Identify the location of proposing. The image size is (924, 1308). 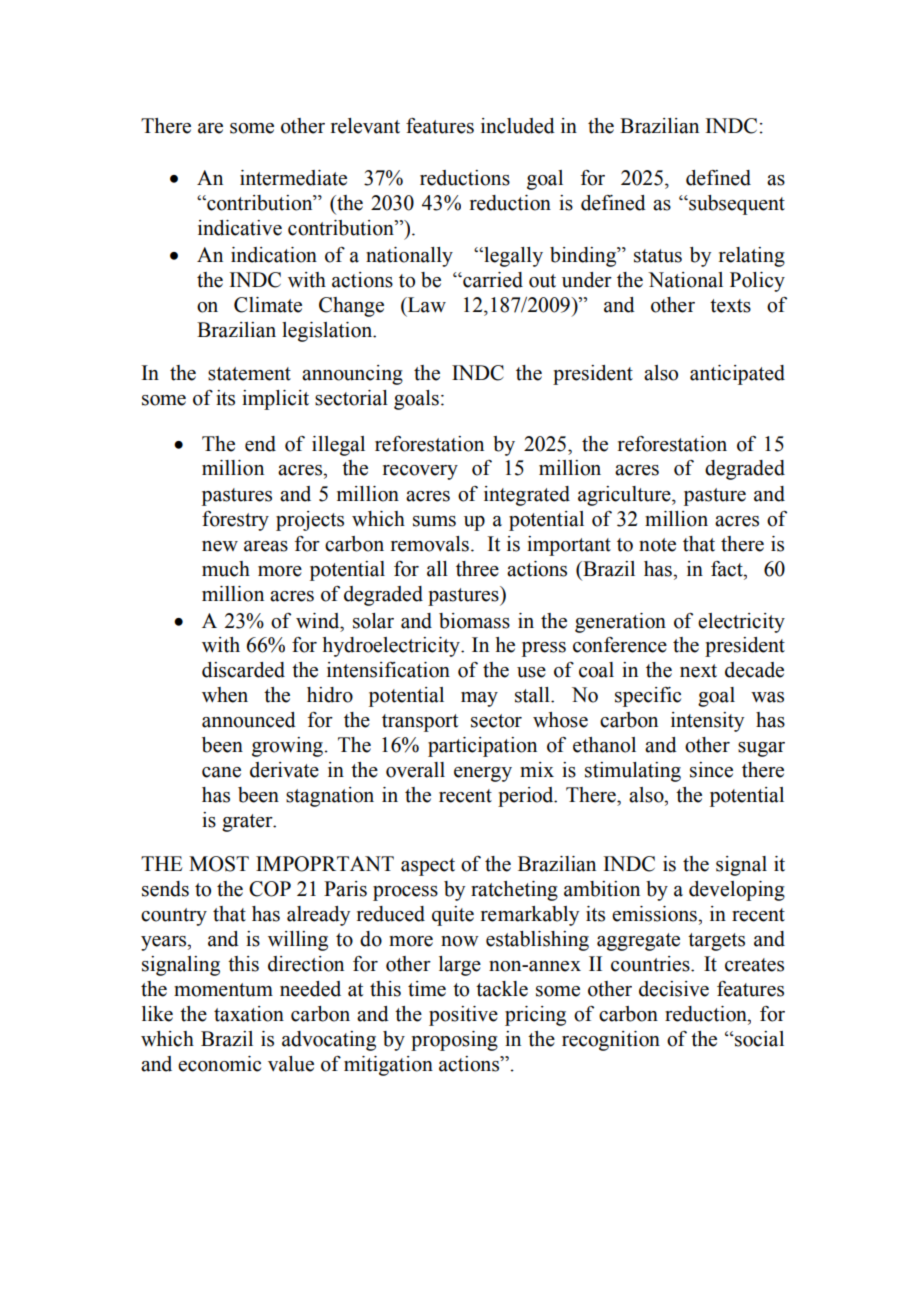
(454, 1041).
